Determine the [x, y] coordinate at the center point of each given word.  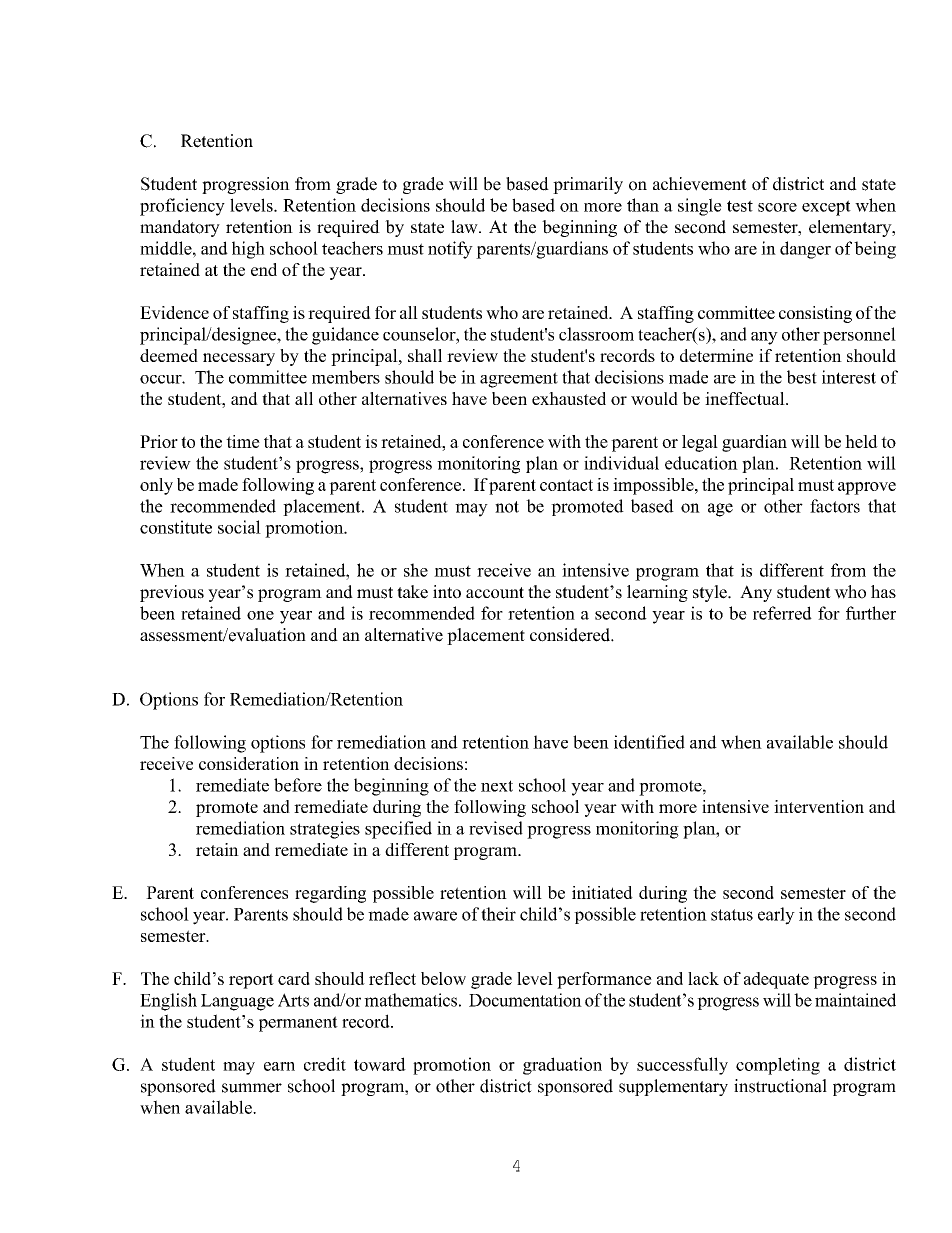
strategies [325, 830]
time [243, 441]
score [777, 207]
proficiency [182, 207]
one [260, 615]
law [465, 227]
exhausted [569, 398]
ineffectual [746, 398]
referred [782, 613]
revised [496, 828]
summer [252, 1088]
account [495, 593]
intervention [819, 806]
